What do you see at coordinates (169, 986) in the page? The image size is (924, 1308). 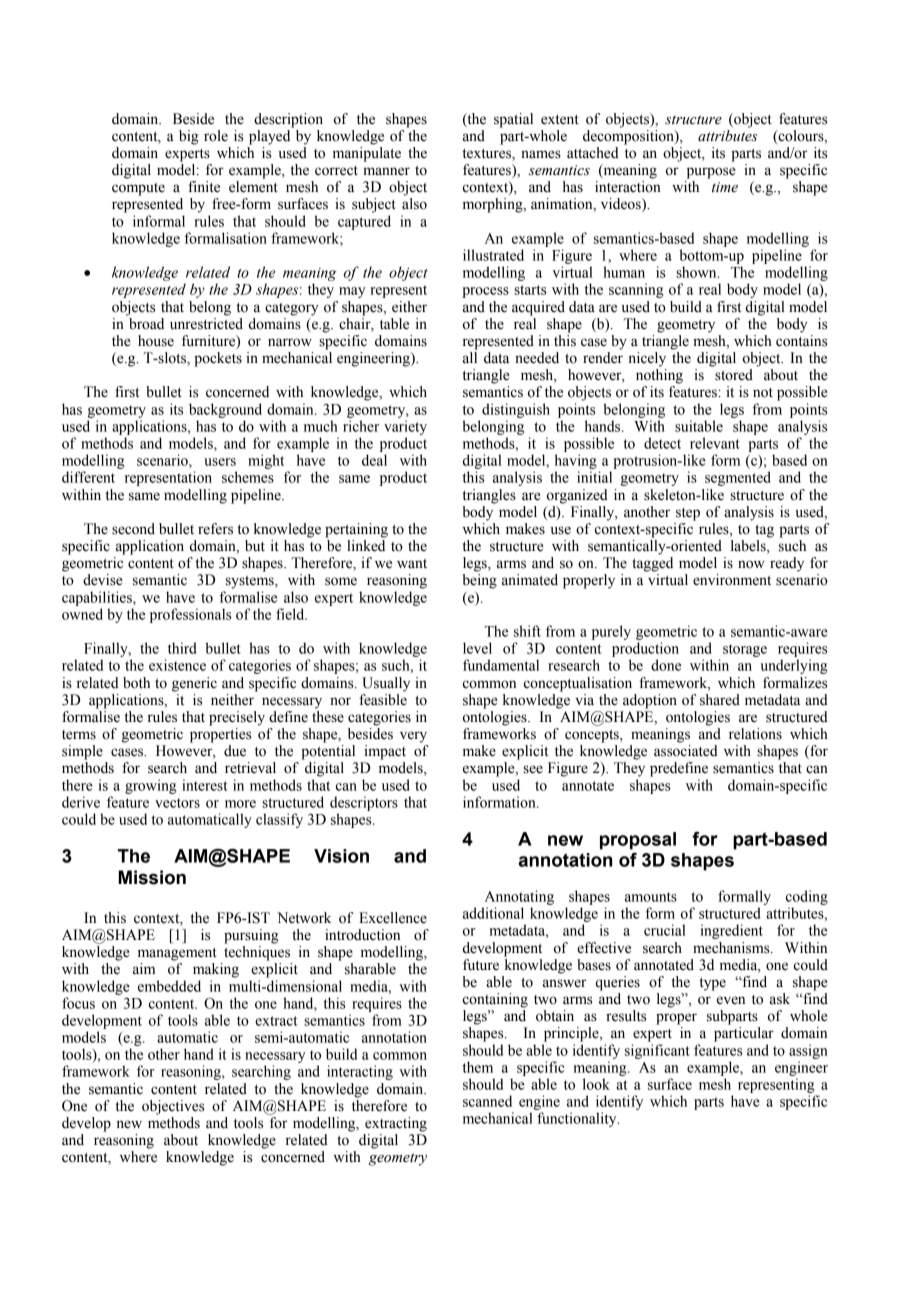 I see `embedded` at bounding box center [169, 986].
